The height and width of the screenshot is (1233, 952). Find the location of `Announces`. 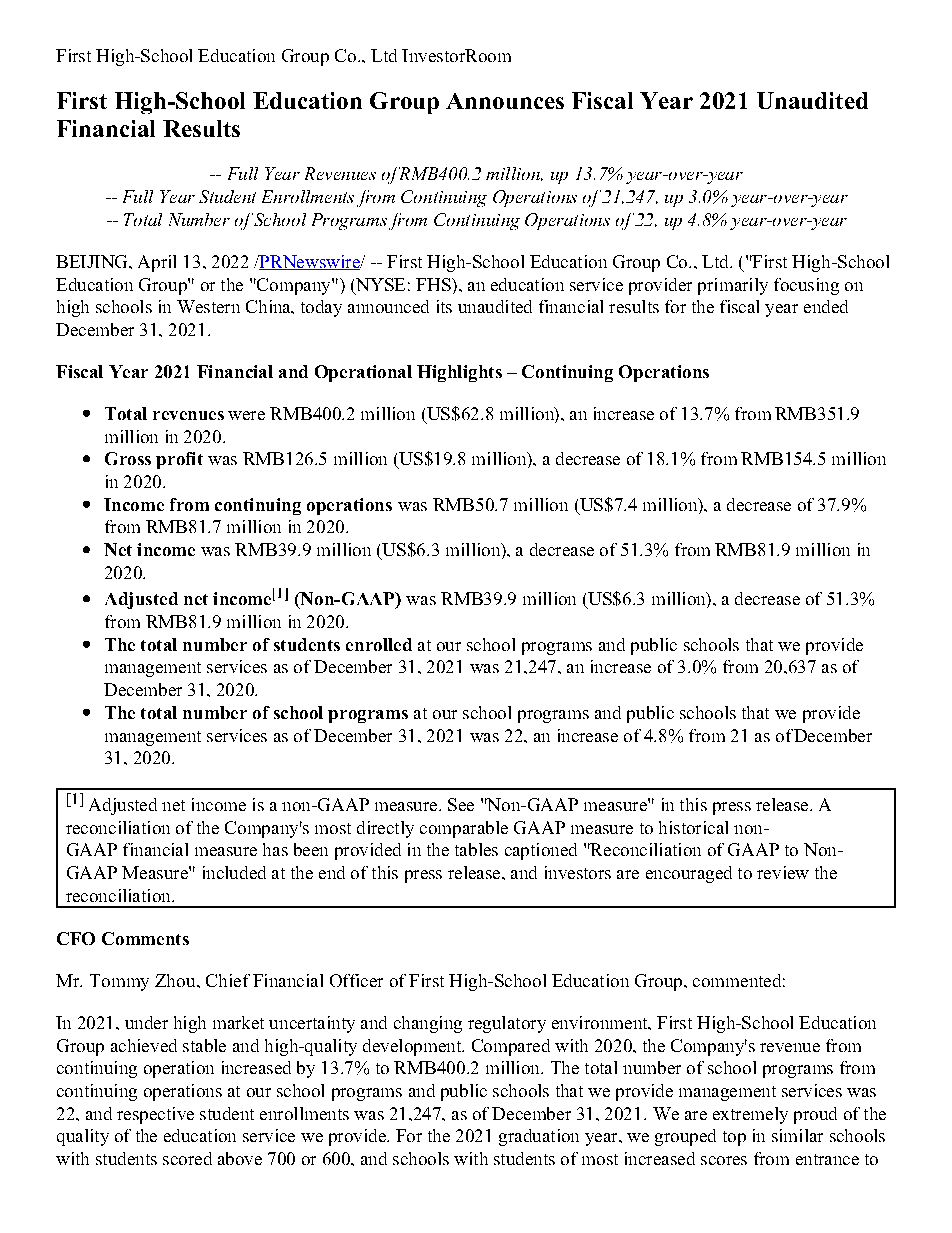

Announces is located at coordinates (505, 101).
